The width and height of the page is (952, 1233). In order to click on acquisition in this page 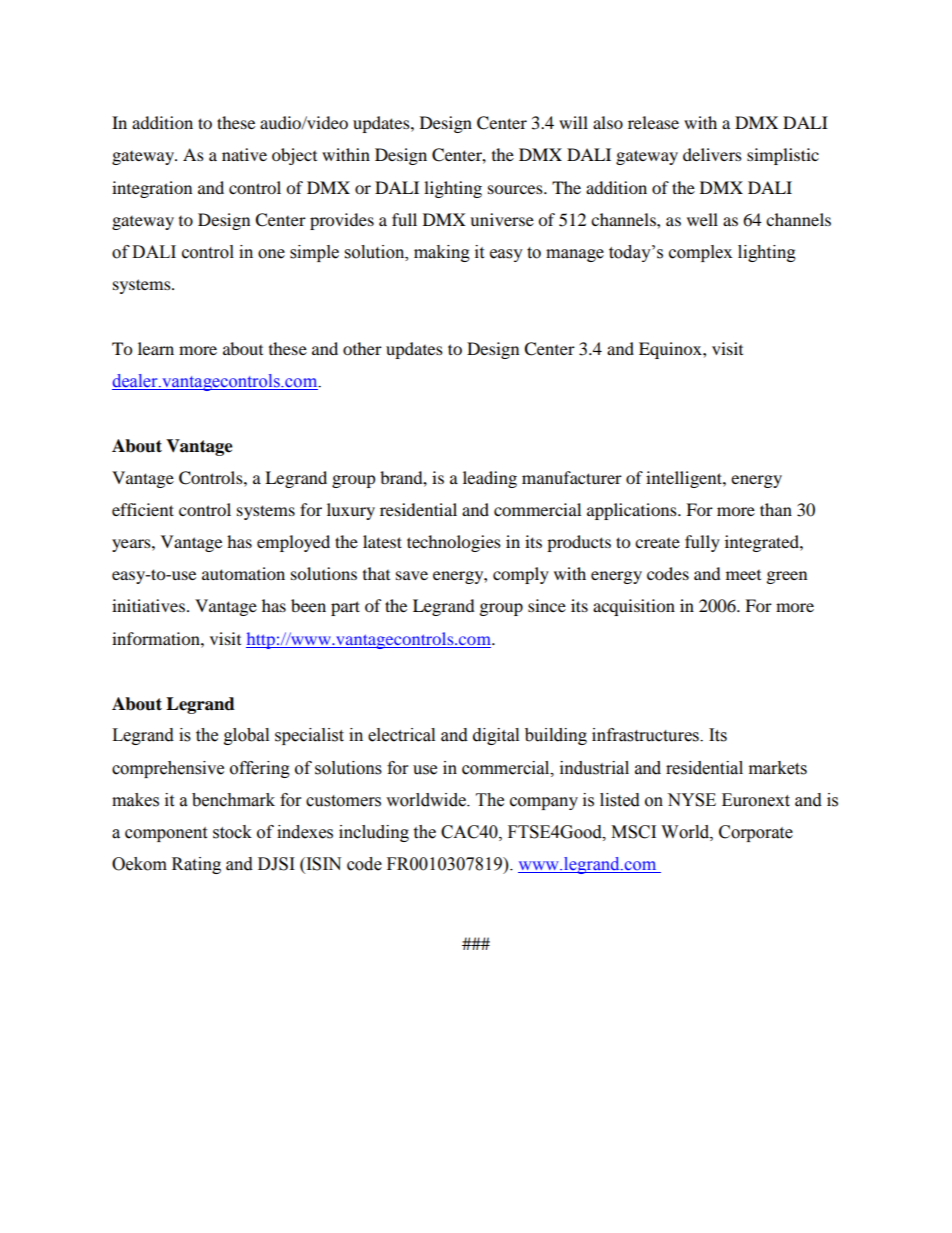, I will do `click(634, 607)`.
